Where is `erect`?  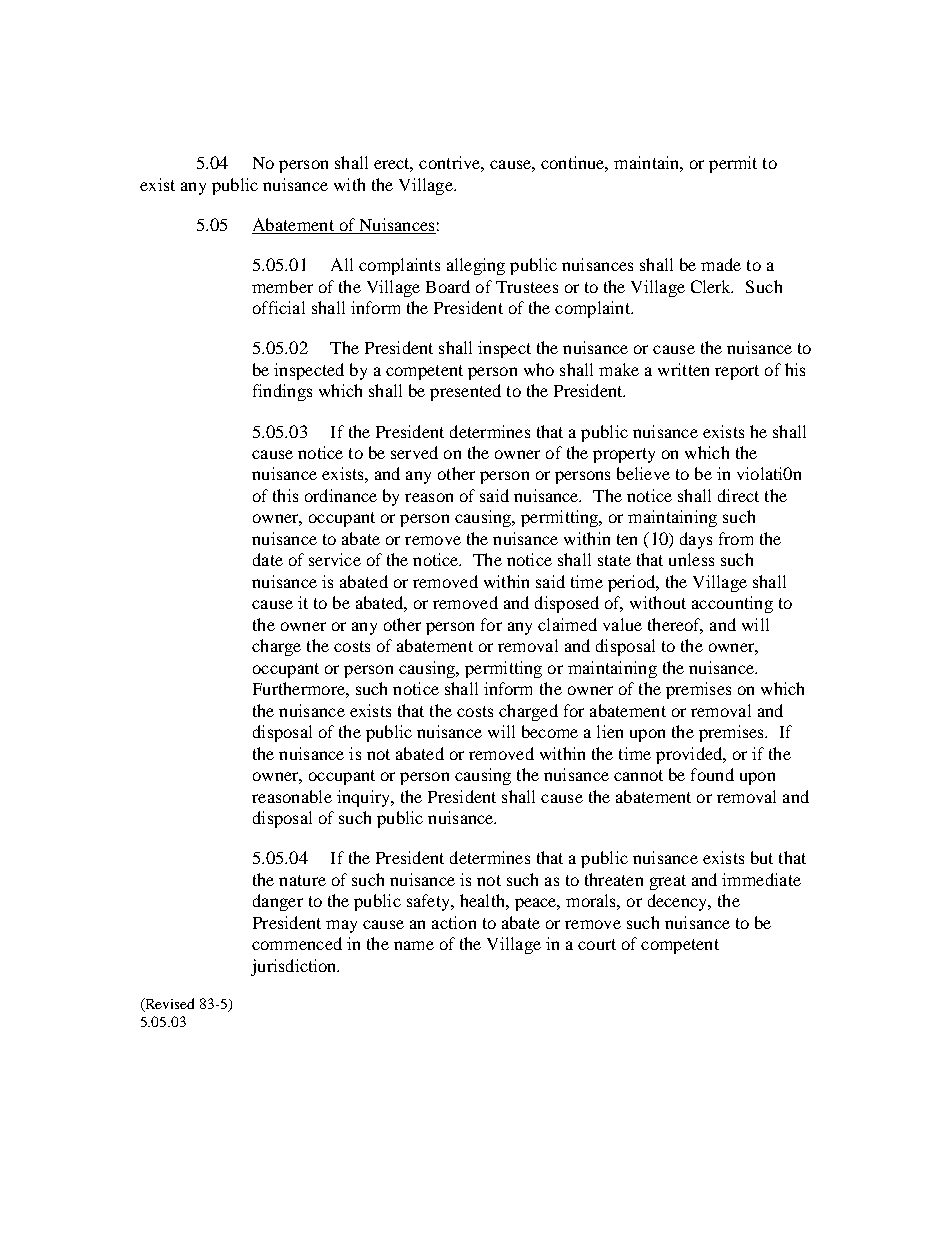 erect is located at coordinates (393, 165).
